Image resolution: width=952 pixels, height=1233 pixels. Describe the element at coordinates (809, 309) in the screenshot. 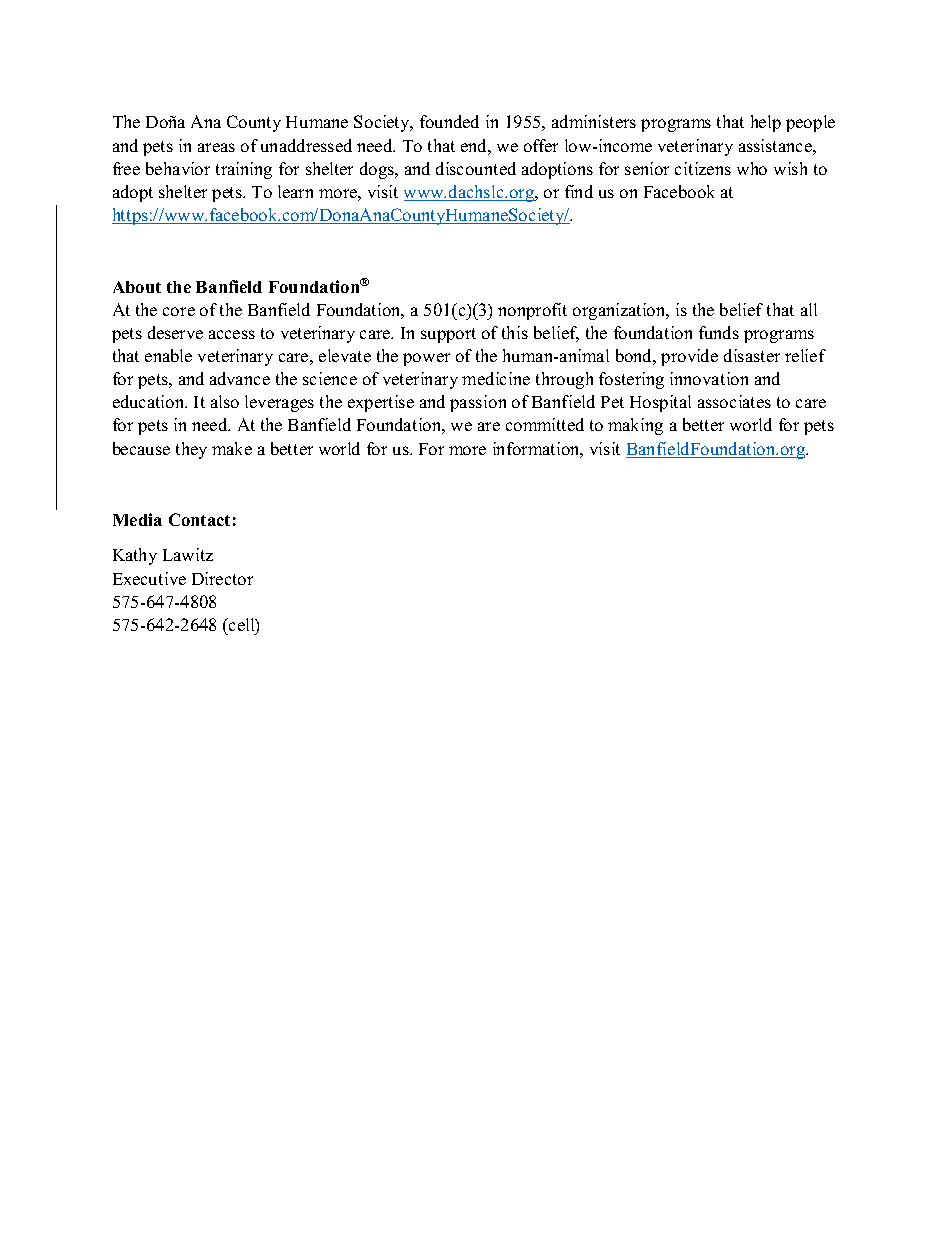

I see `all` at that location.
